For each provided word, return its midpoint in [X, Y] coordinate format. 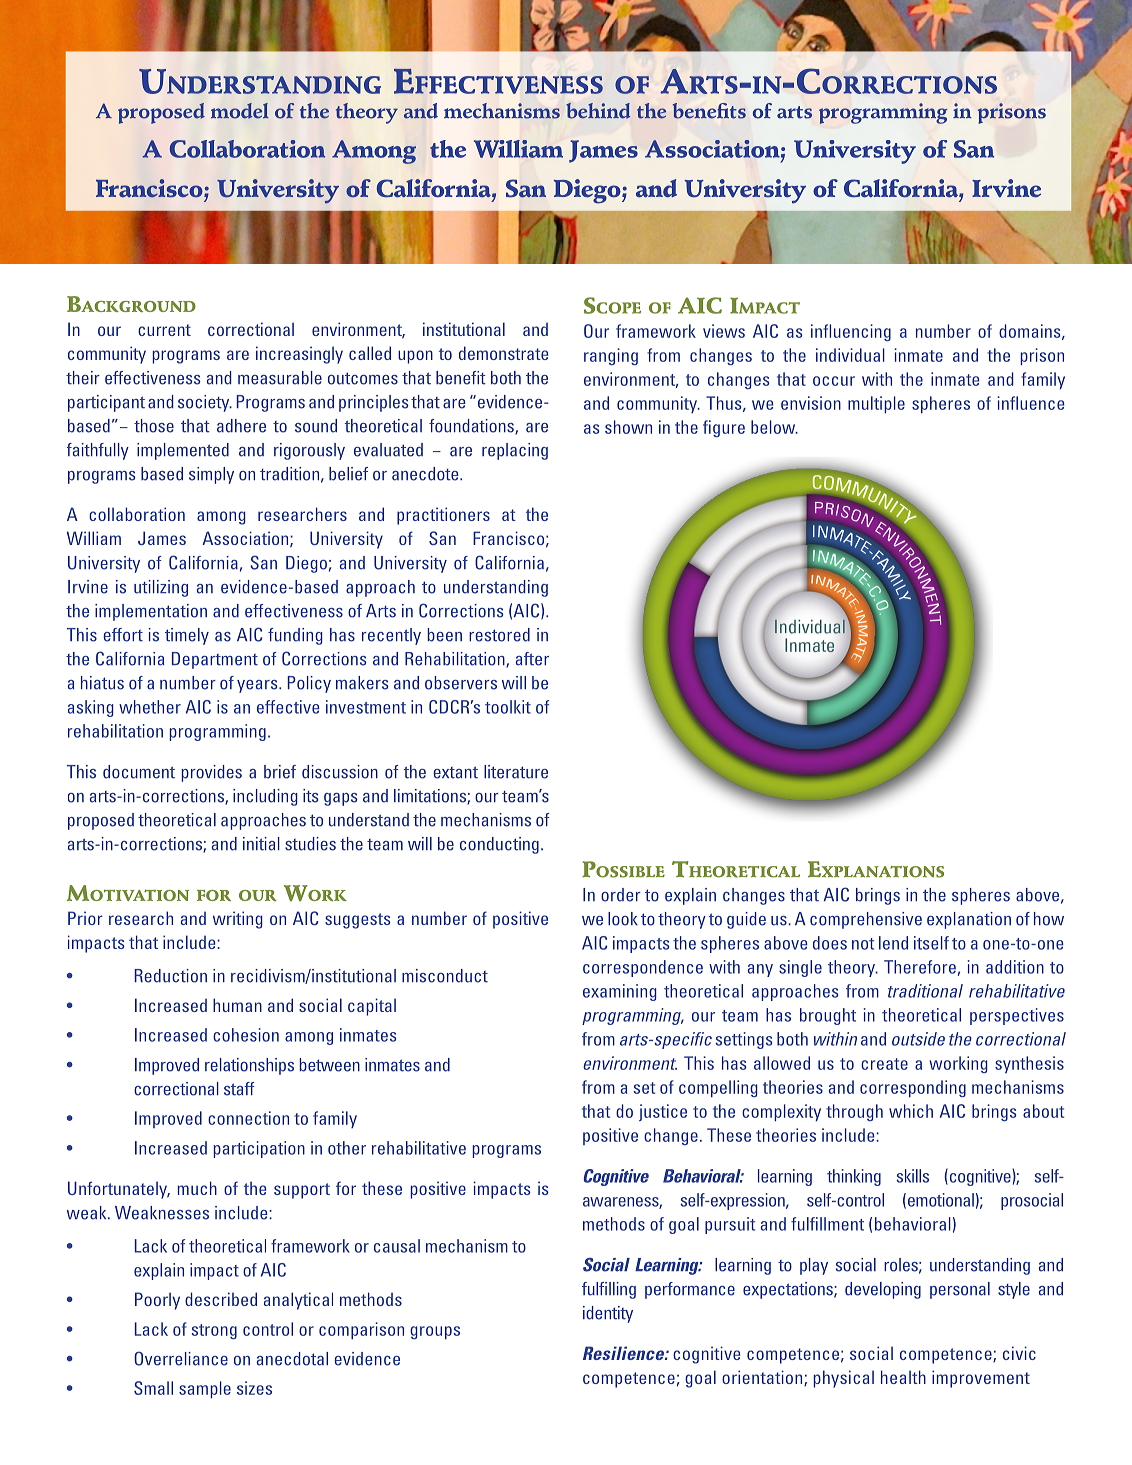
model [240, 111]
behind [598, 111]
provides [212, 773]
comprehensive [866, 920]
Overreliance [181, 1358]
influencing [851, 332]
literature [516, 772]
